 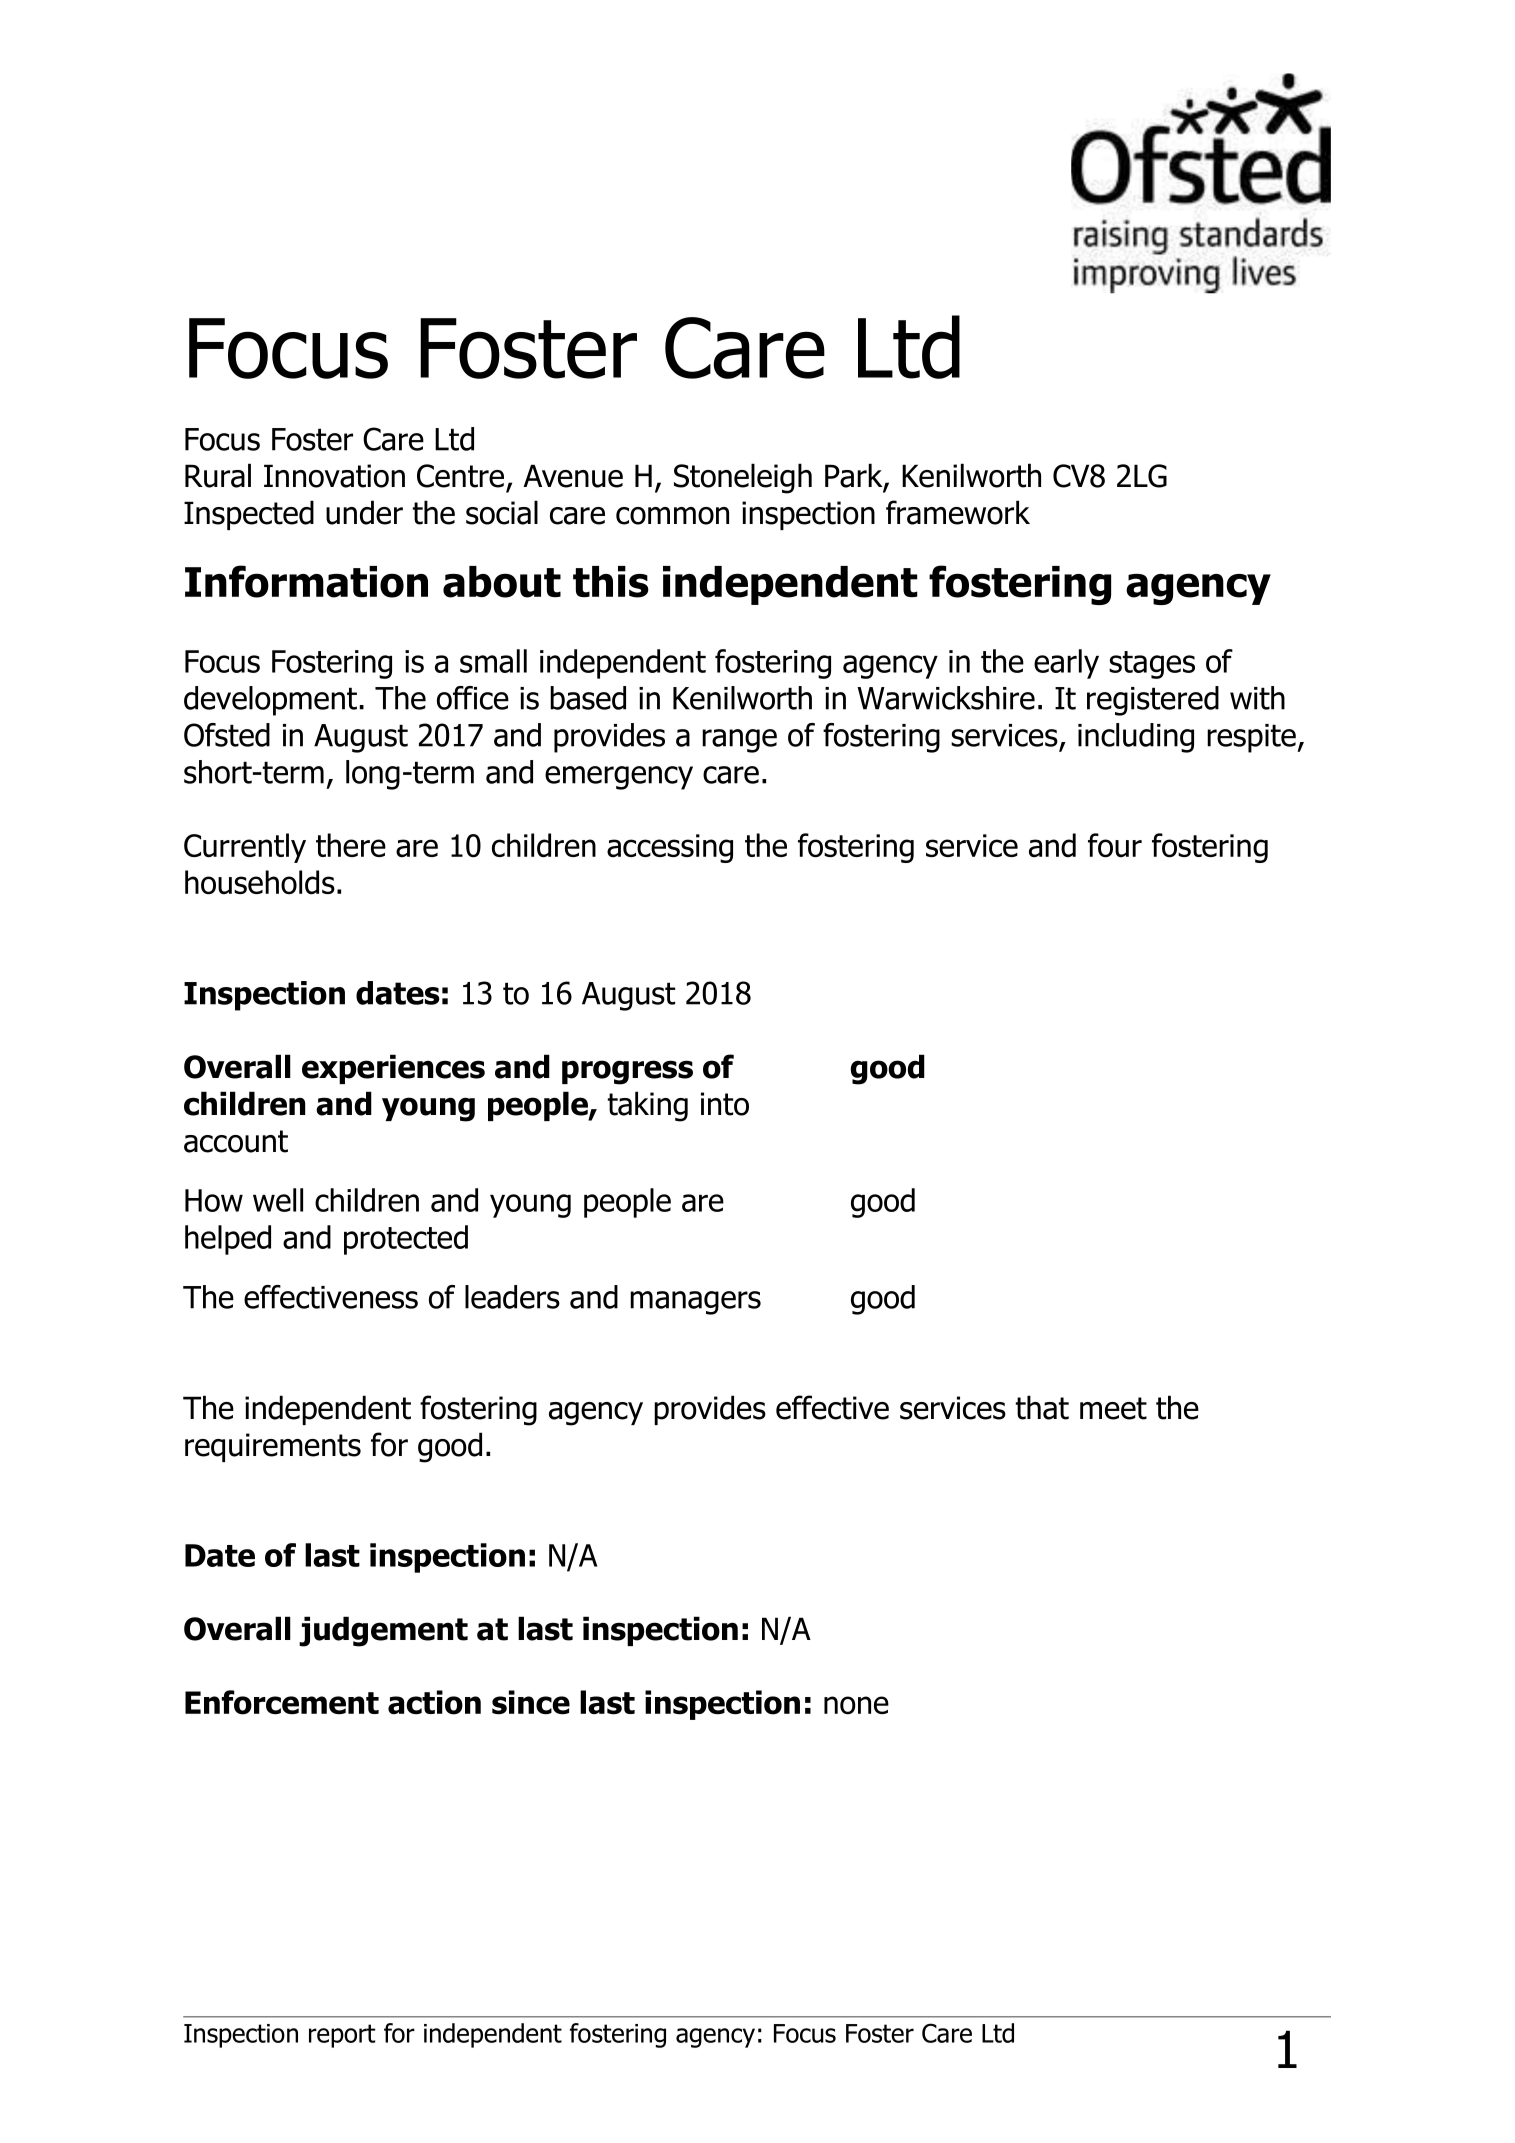 What do you see at coordinates (1113, 1408) in the document?
I see `meet` at bounding box center [1113, 1408].
